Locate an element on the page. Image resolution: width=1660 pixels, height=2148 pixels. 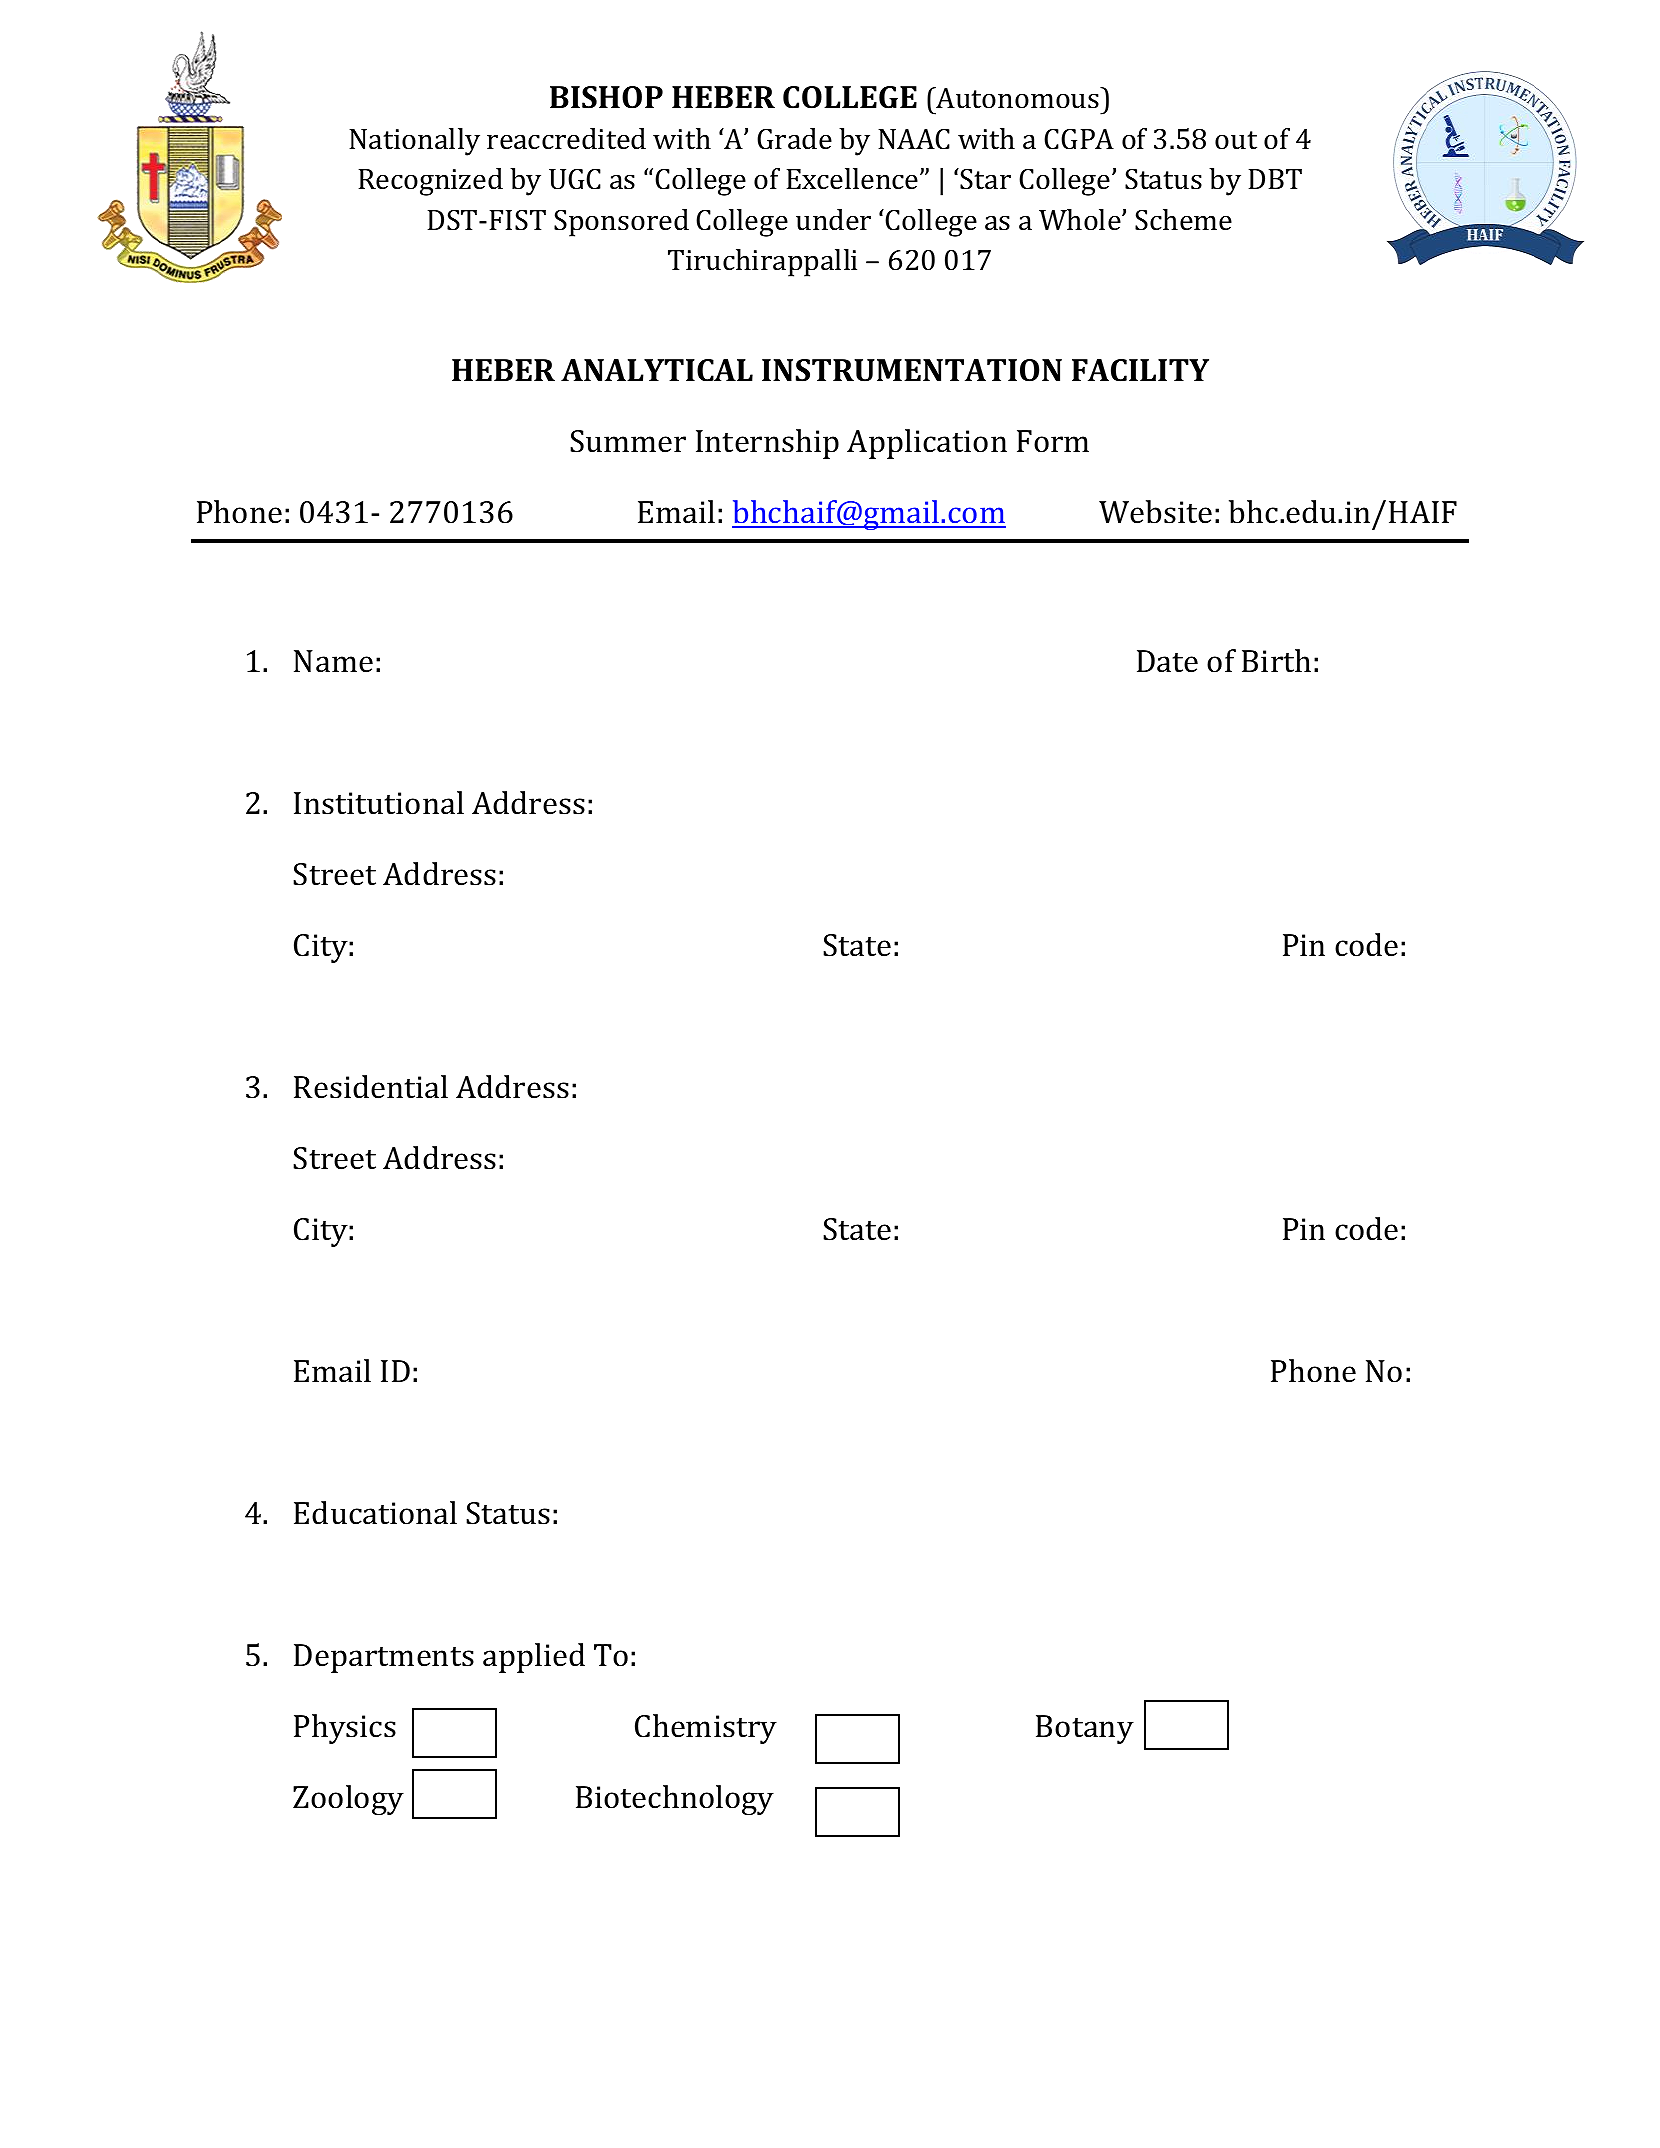
Internship is located at coordinates (767, 444).
